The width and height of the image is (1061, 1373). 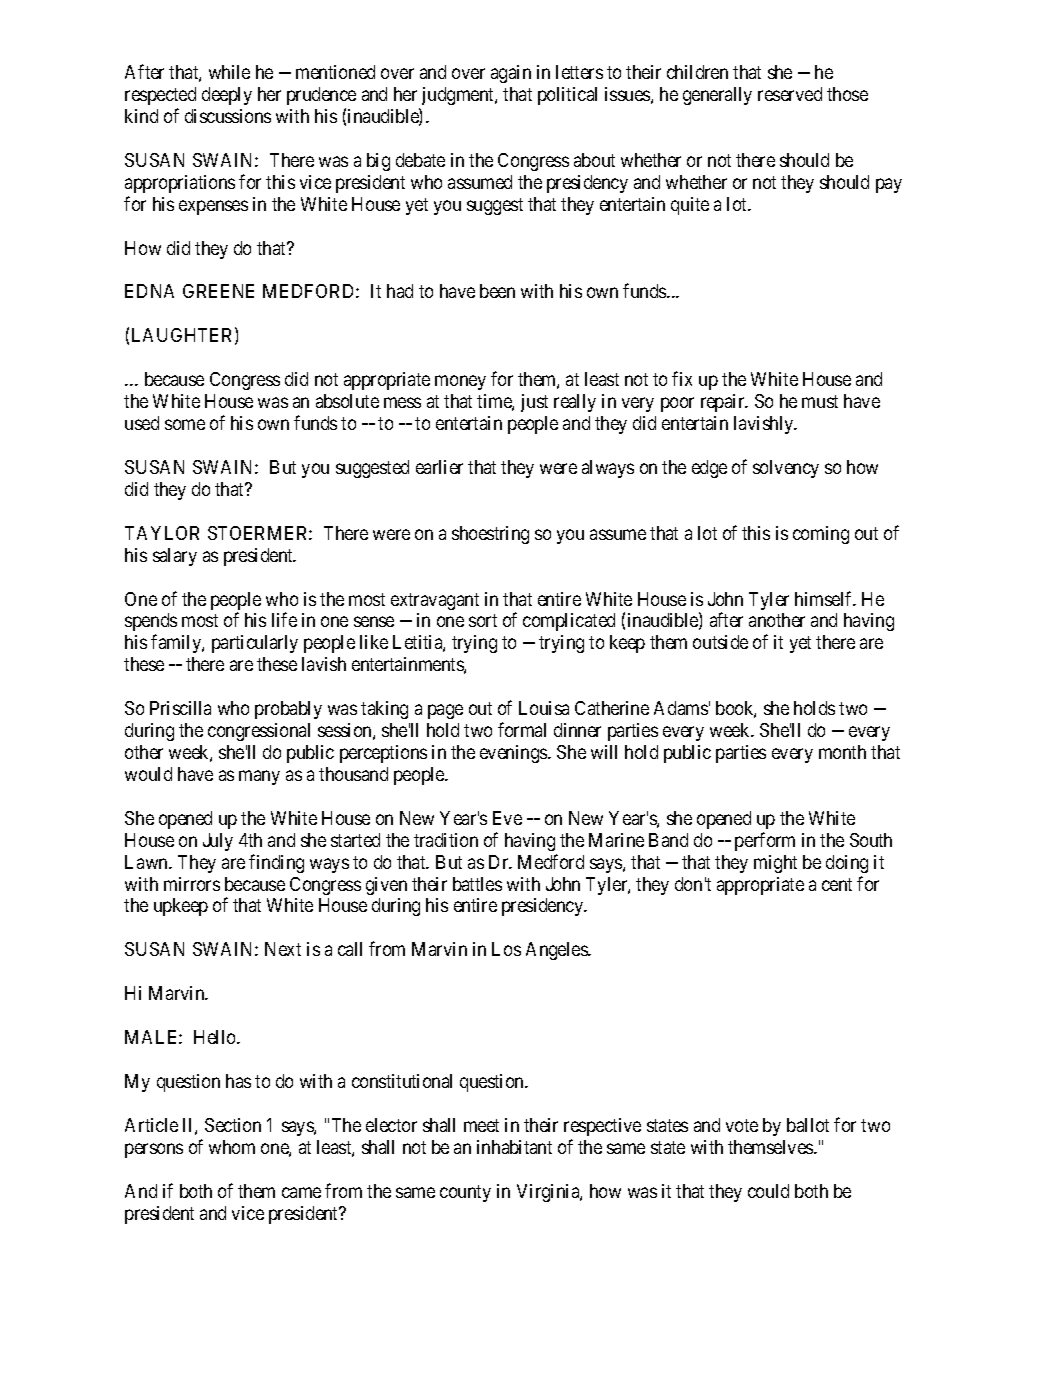 I want to click on particularly, so click(x=255, y=644).
